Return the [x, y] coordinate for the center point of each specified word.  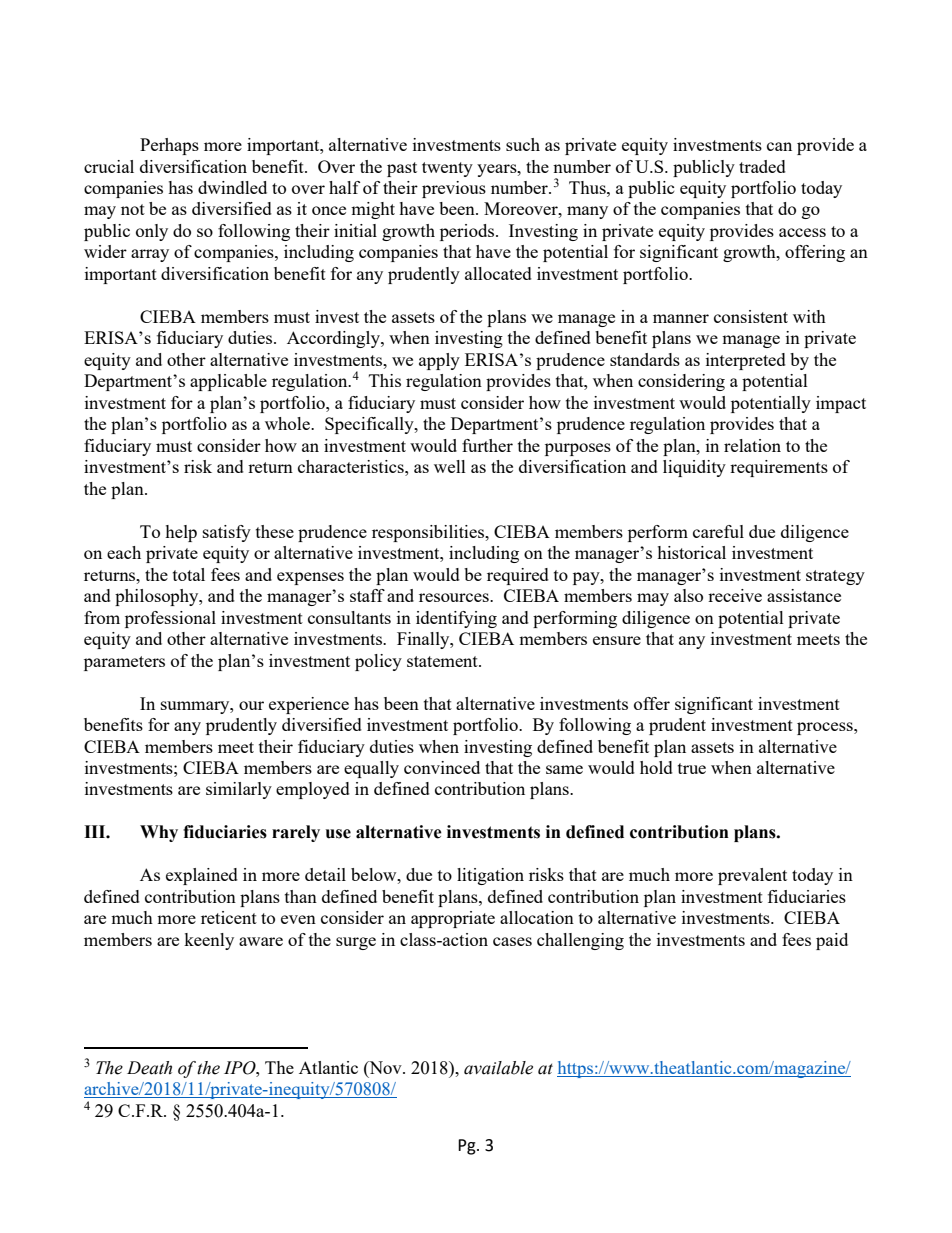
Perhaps [169, 146]
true [692, 768]
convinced [442, 767]
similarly [239, 790]
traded [762, 166]
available [498, 1068]
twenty [447, 169]
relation [752, 445]
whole [288, 423]
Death [149, 1068]
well [450, 466]
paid [832, 941]
